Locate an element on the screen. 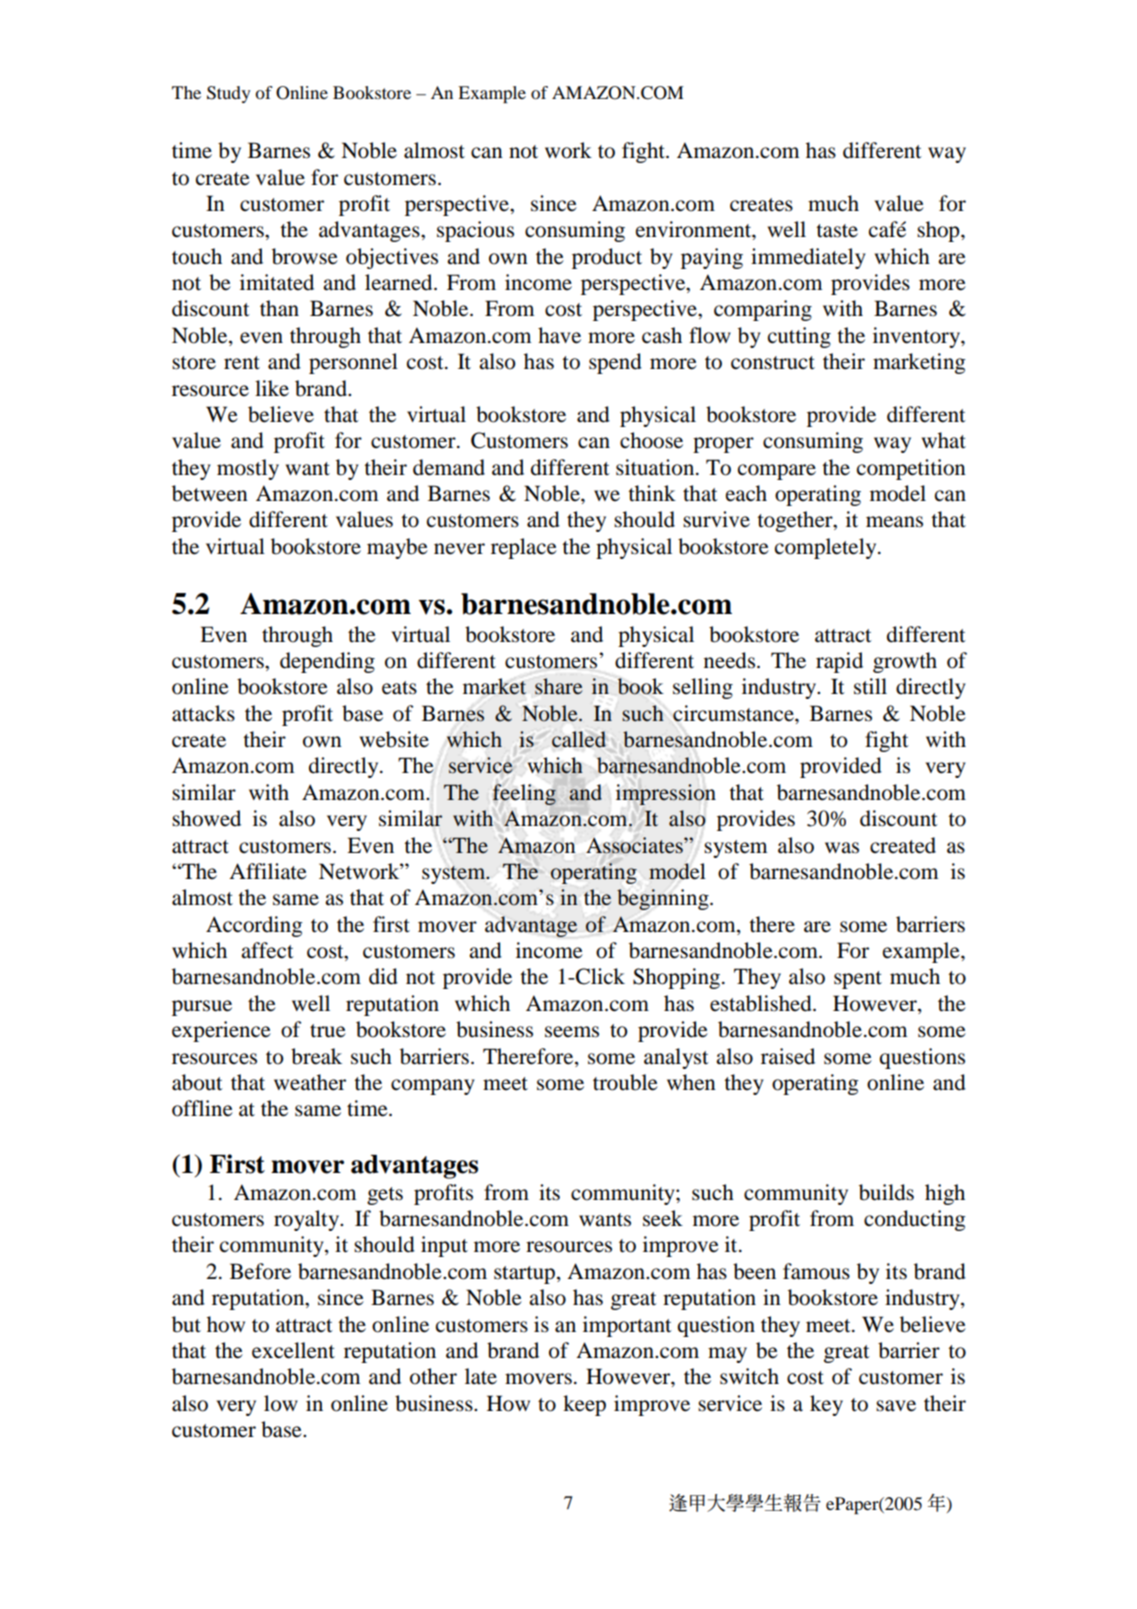  still is located at coordinates (870, 686).
